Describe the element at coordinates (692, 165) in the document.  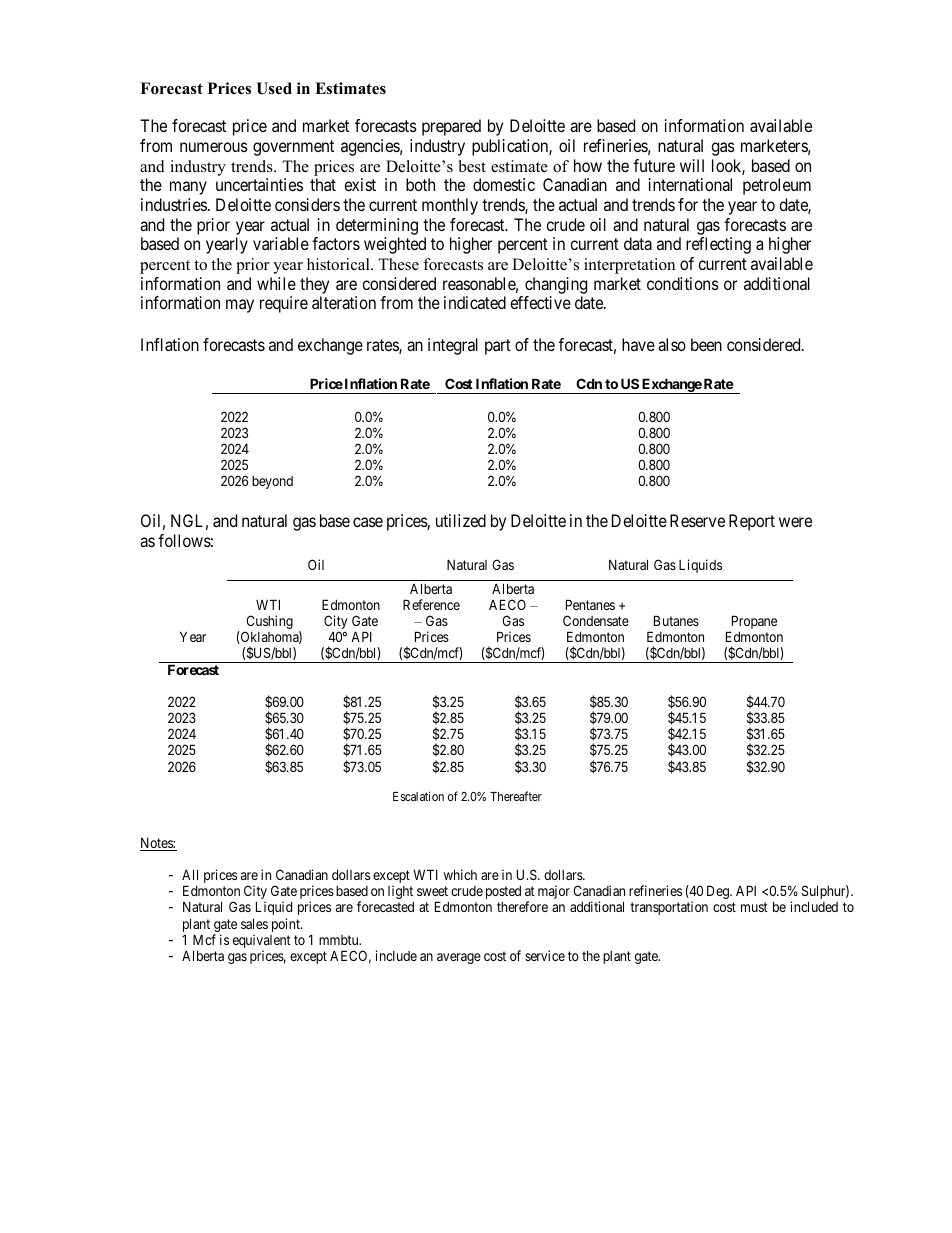
I see `will` at that location.
